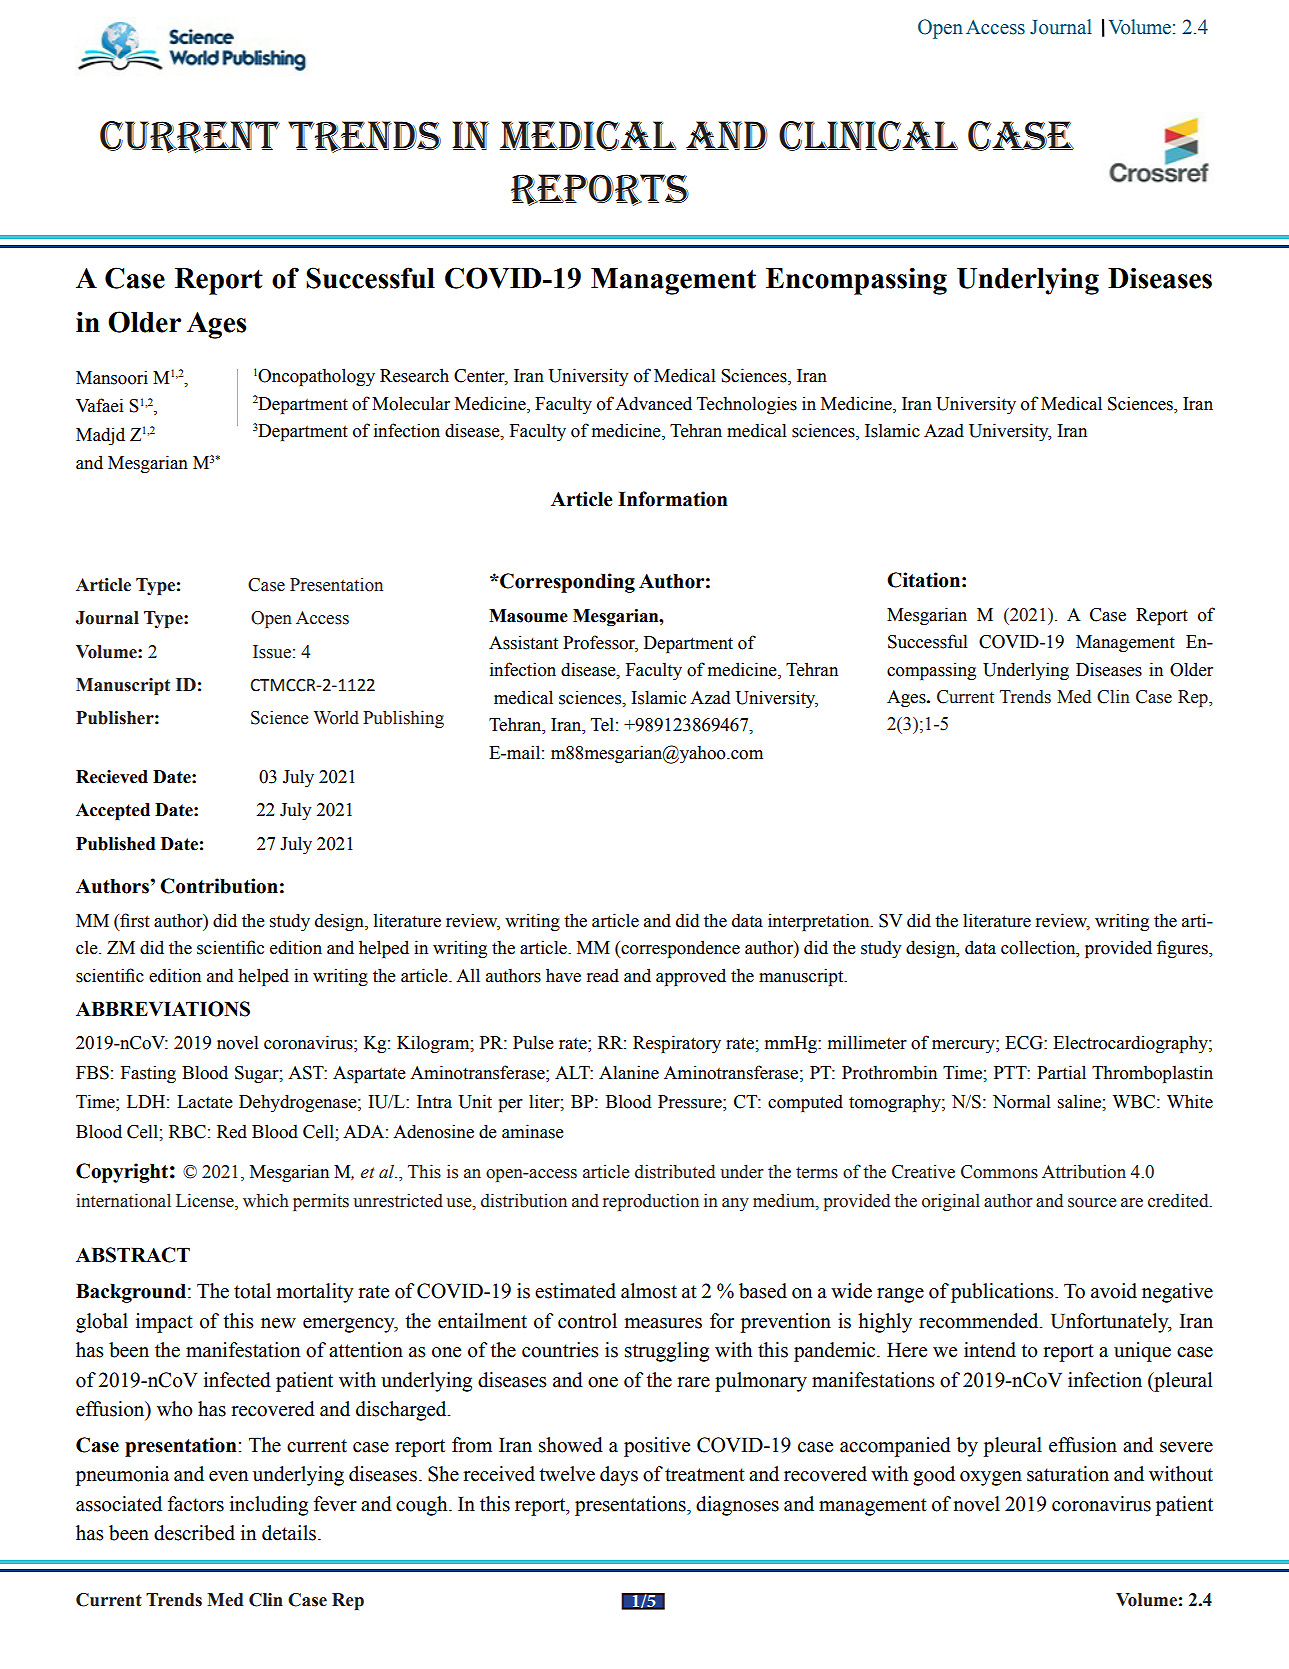 The height and width of the screenshot is (1669, 1289). Describe the element at coordinates (653, 403) in the screenshot. I see `Advanced` at that location.
